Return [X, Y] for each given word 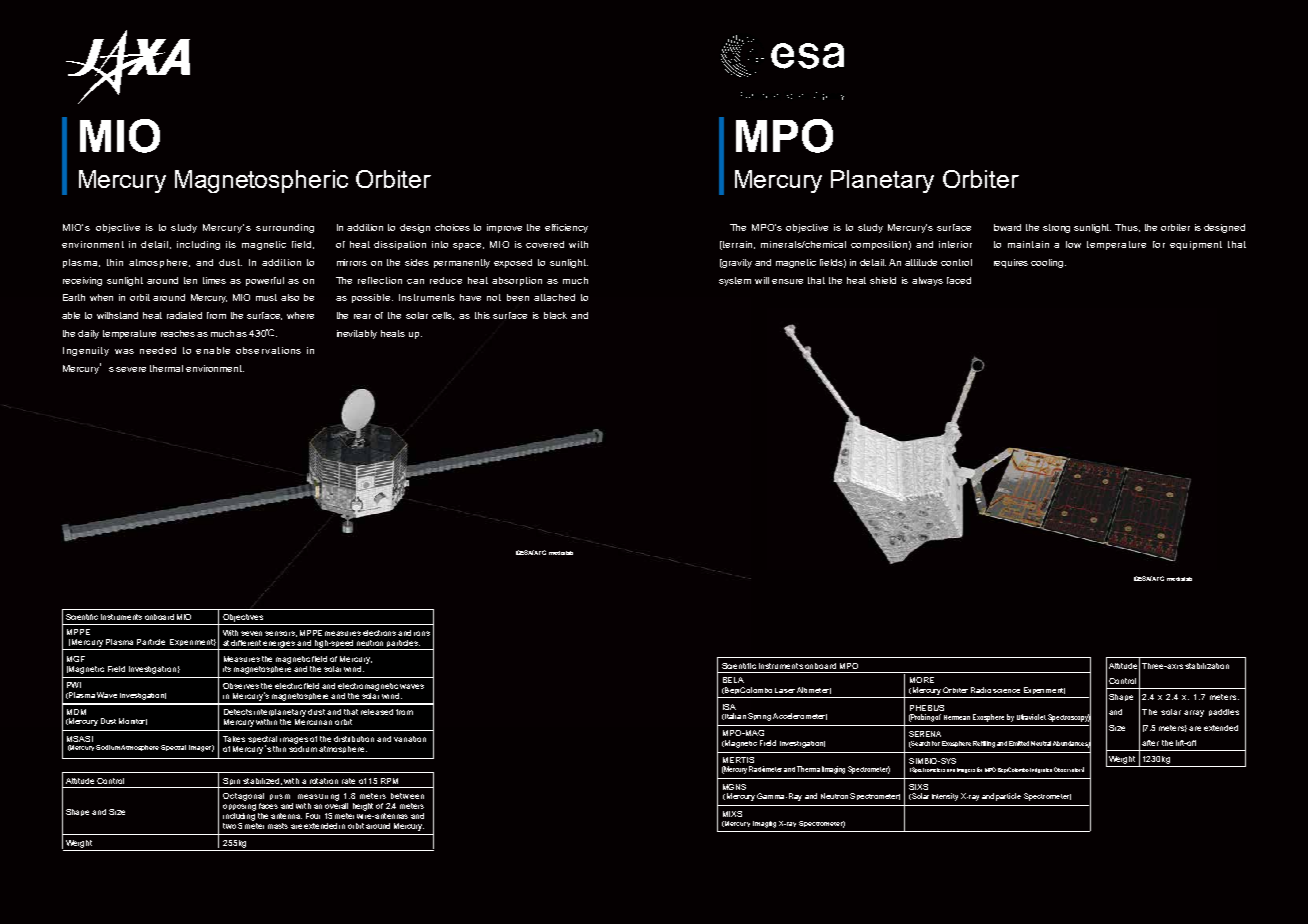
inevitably [357, 334]
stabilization [1207, 666]
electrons [381, 633]
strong [1056, 228]
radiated [184, 315]
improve [504, 228]
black [555, 315]
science [1006, 691]
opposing [239, 807]
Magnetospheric [261, 181]
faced [959, 280]
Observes [241, 686]
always [927, 281]
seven [251, 633]
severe [131, 369]
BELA [733, 680]
